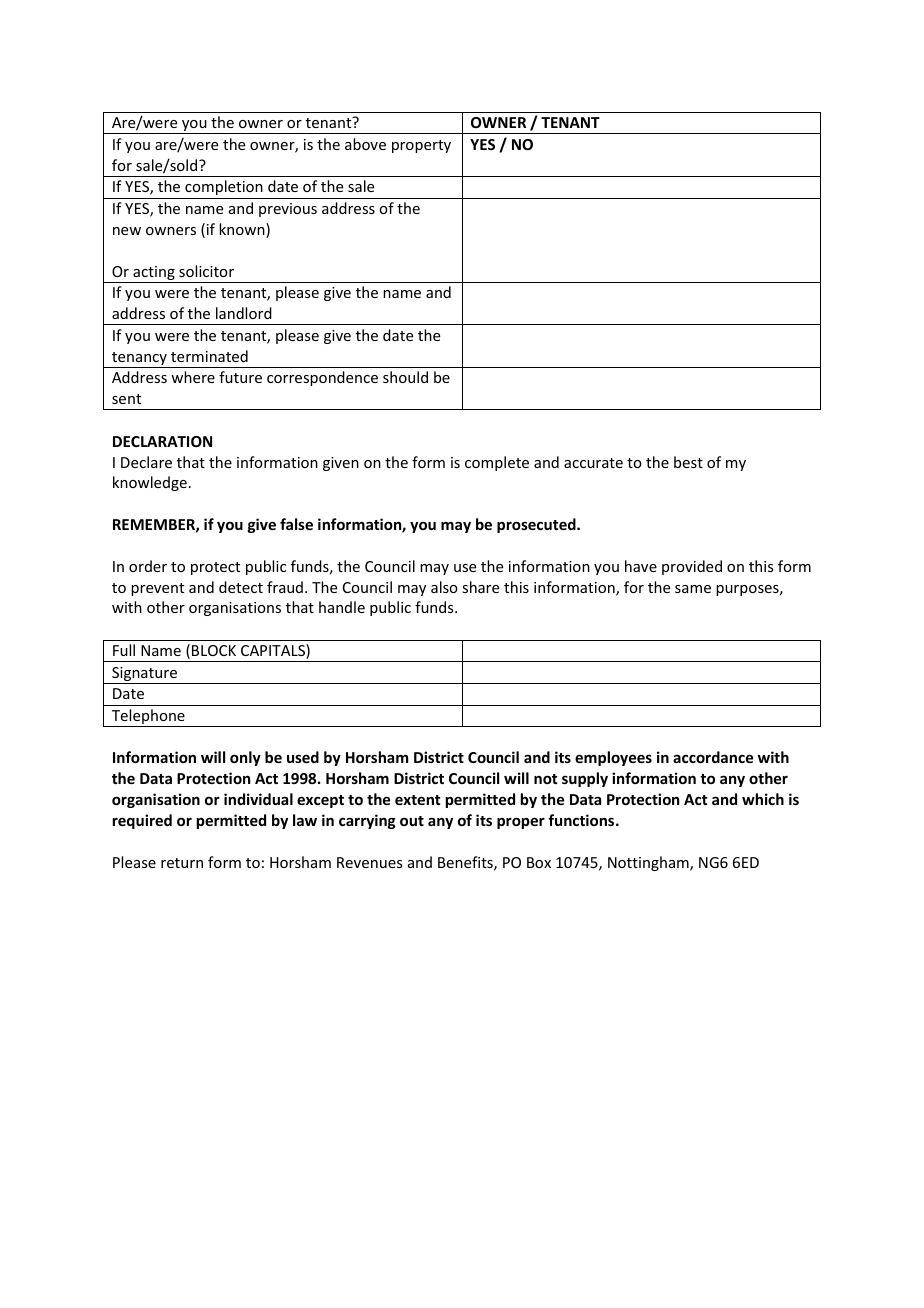  What do you see at coordinates (209, 356) in the document?
I see `terminated` at bounding box center [209, 356].
